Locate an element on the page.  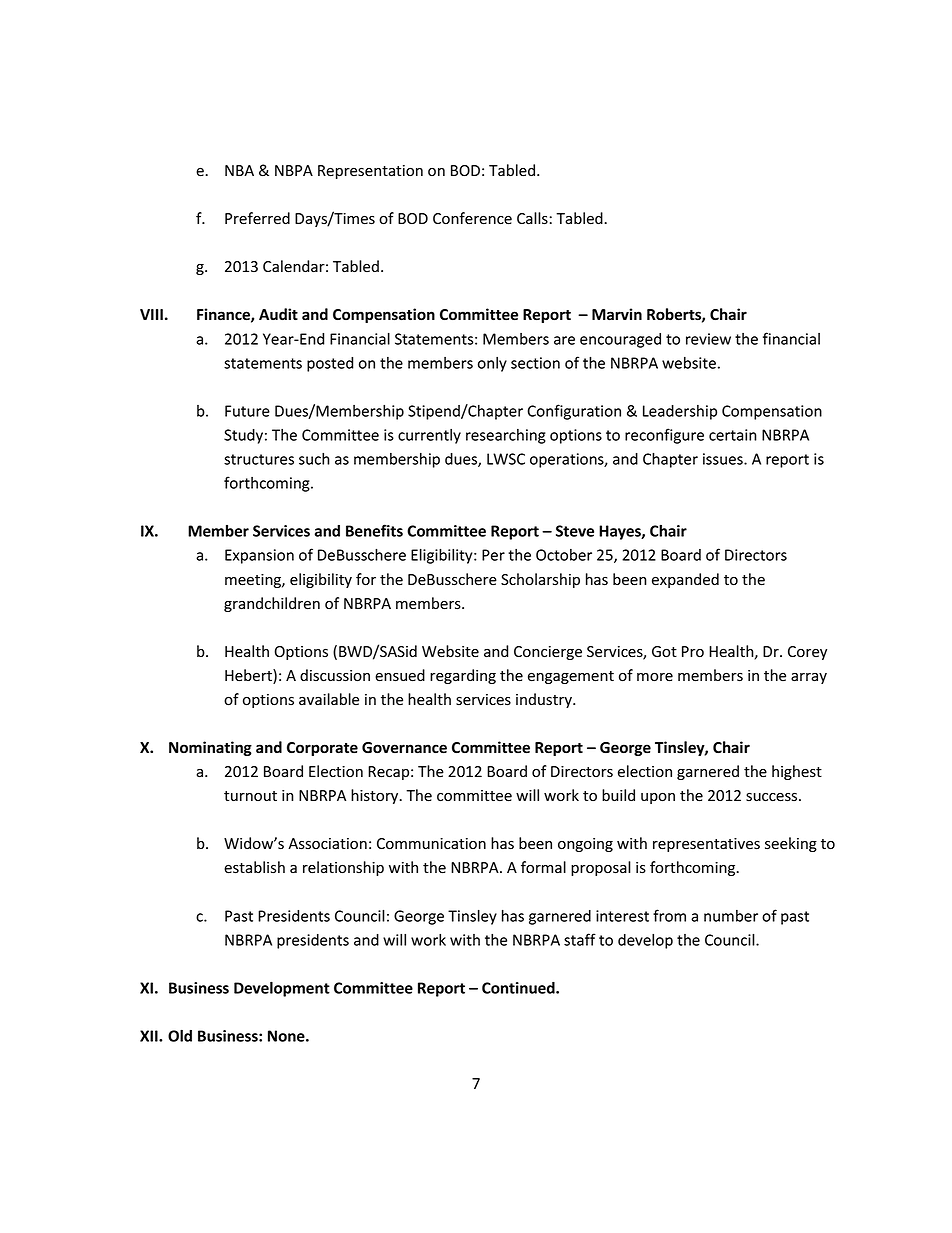
highest is located at coordinates (797, 772).
